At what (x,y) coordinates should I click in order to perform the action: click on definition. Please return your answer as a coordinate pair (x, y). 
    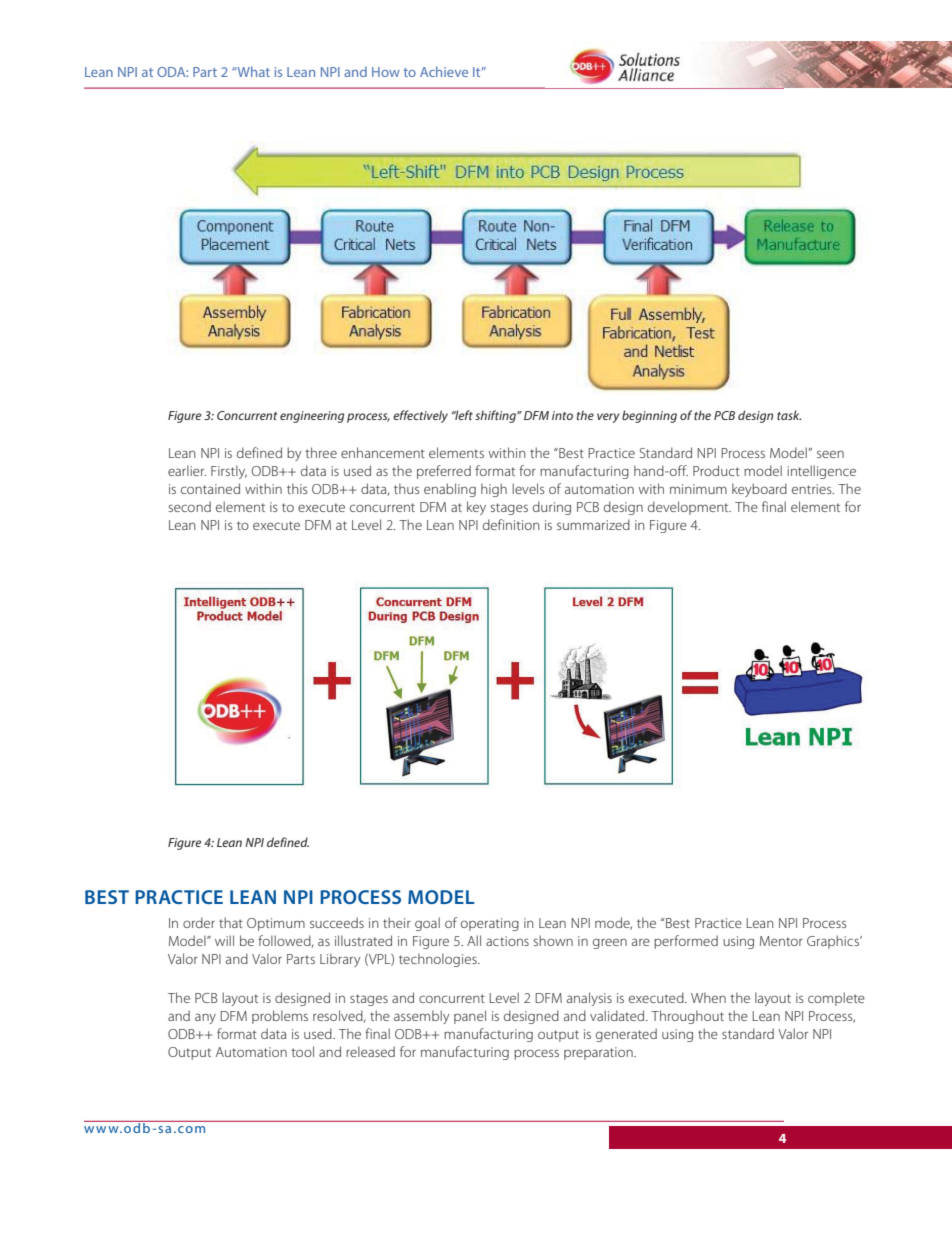
    Looking at the image, I should click on (511, 524).
